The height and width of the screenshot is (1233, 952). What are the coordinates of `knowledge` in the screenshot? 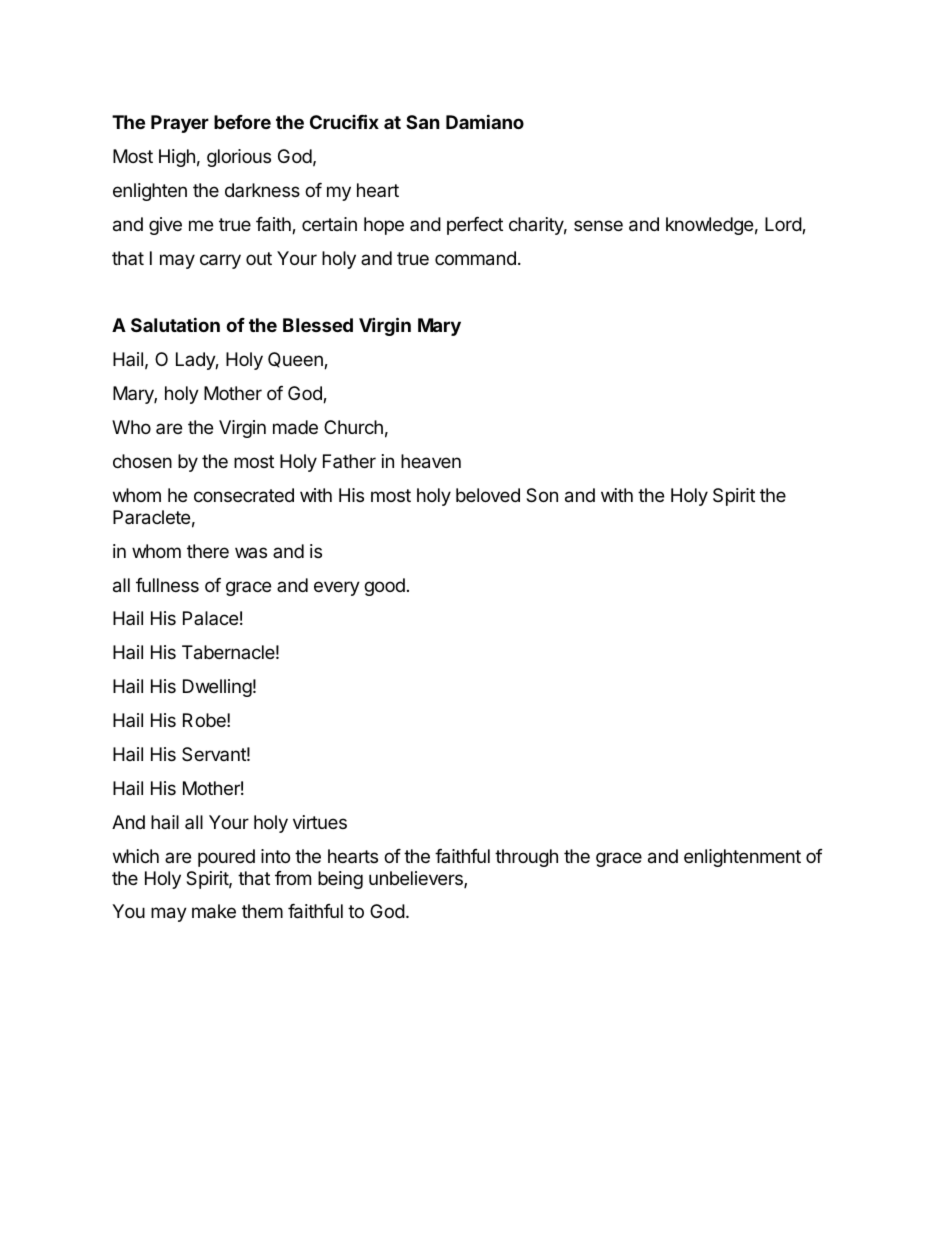 It's located at (709, 226).
